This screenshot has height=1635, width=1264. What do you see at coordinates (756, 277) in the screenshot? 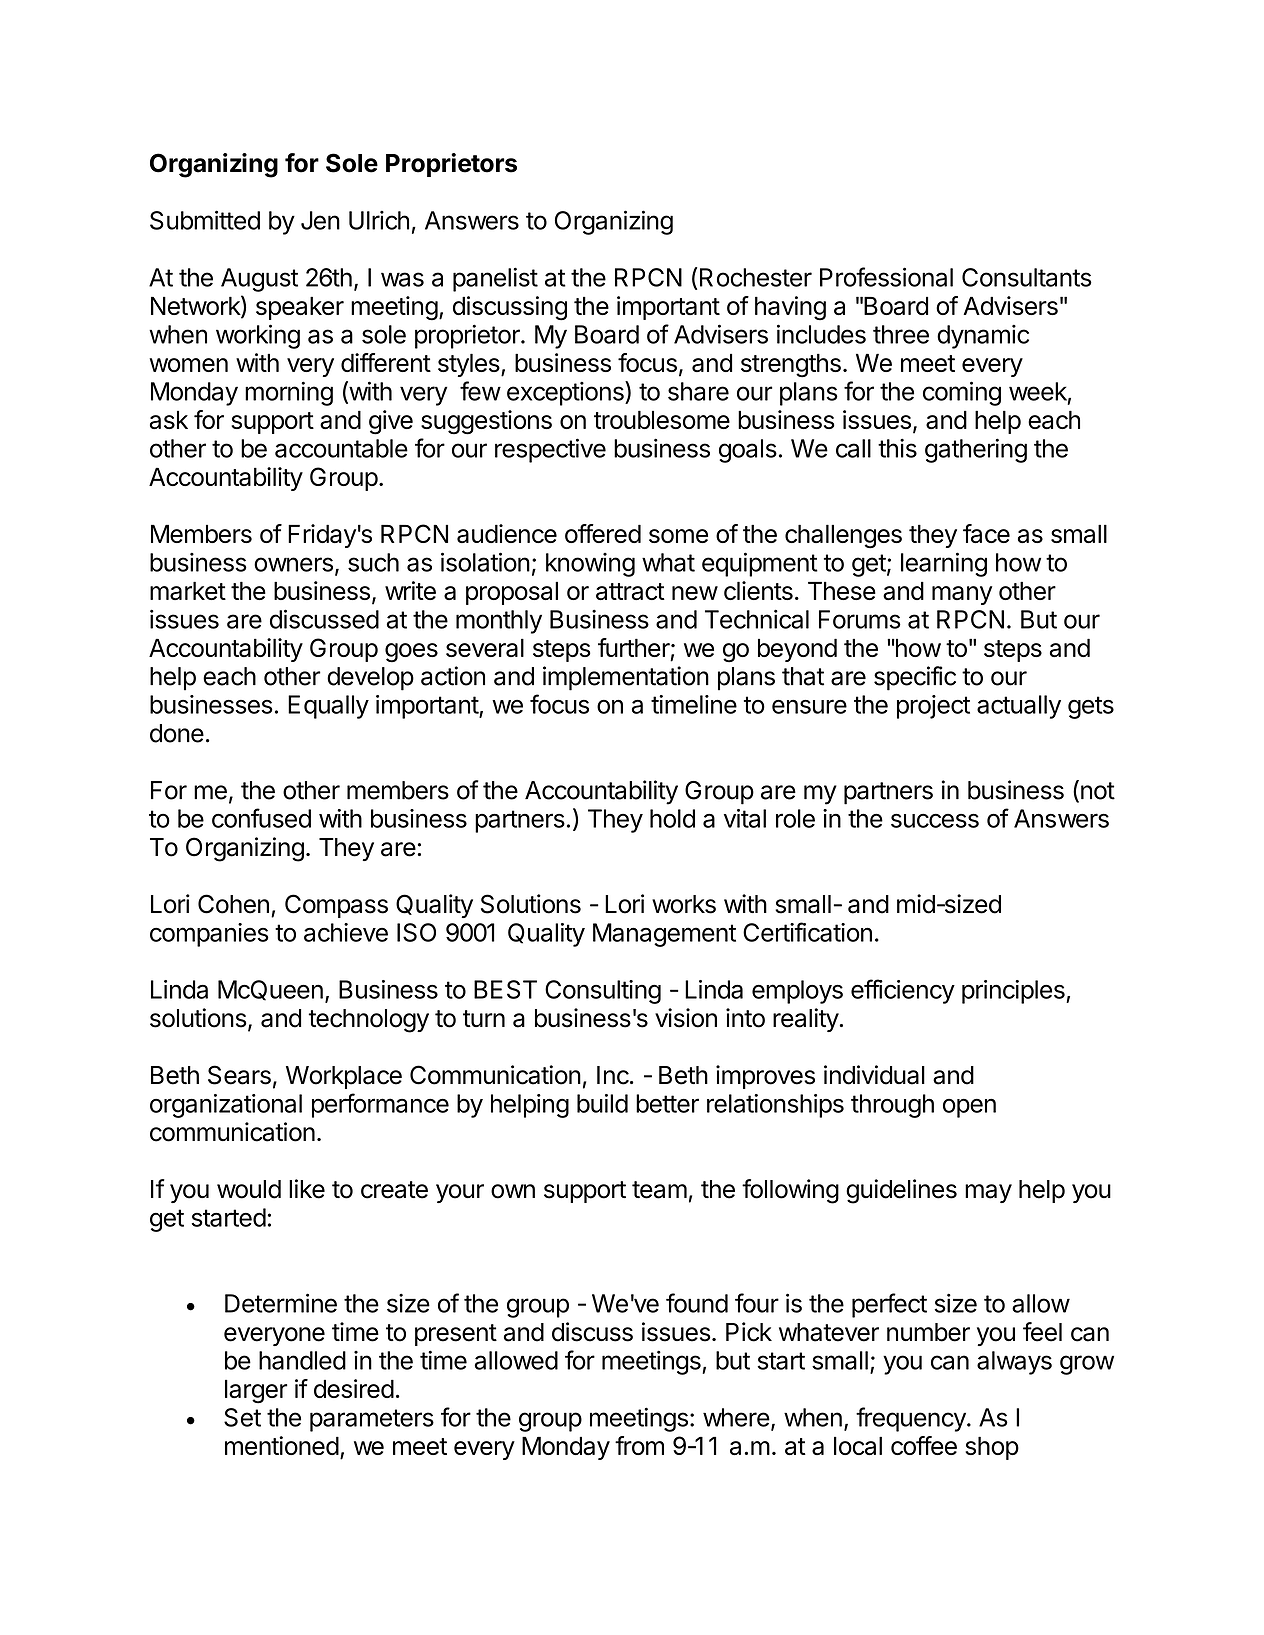
I see `Rochester` at bounding box center [756, 277].
